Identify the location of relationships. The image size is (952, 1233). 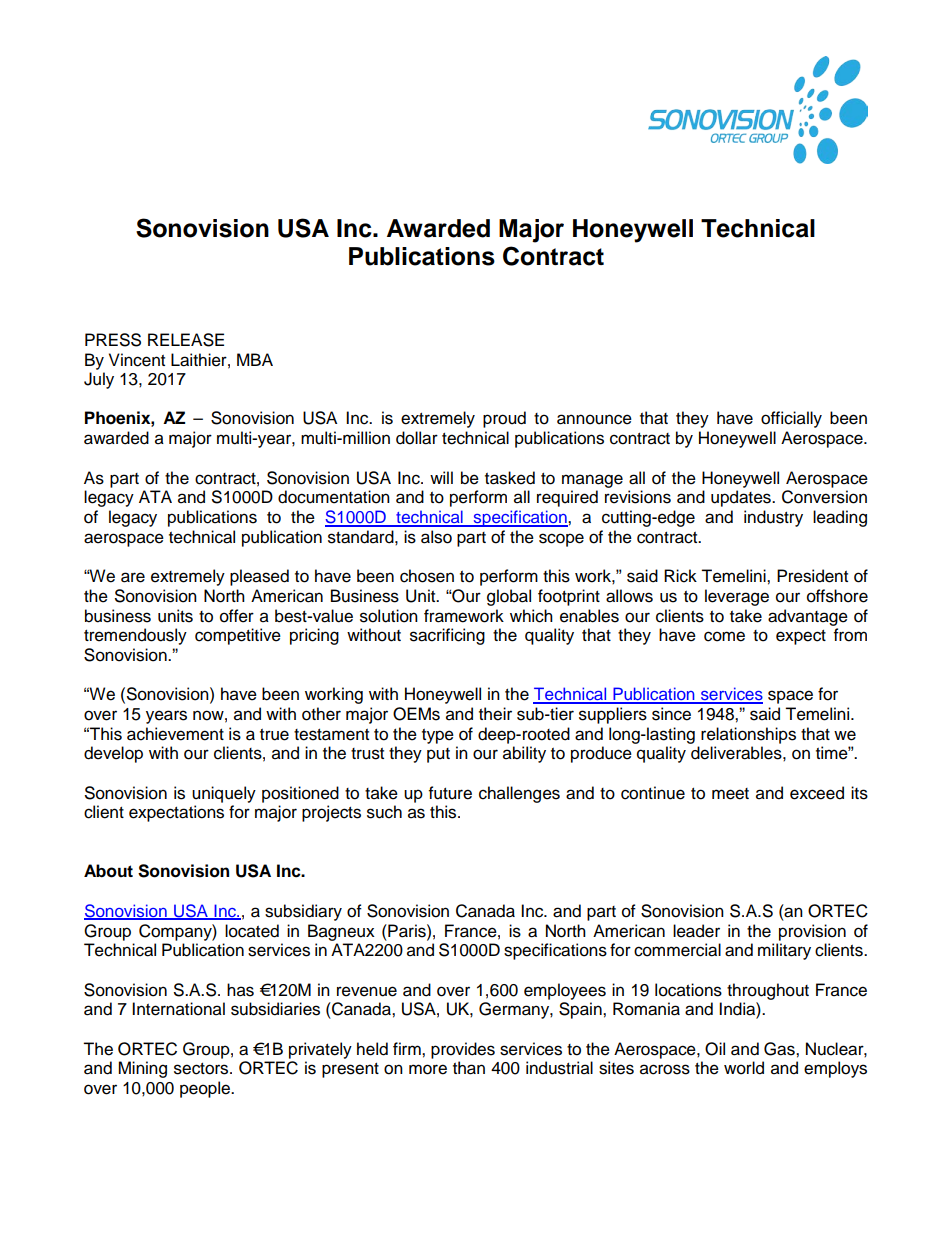
(748, 735).
